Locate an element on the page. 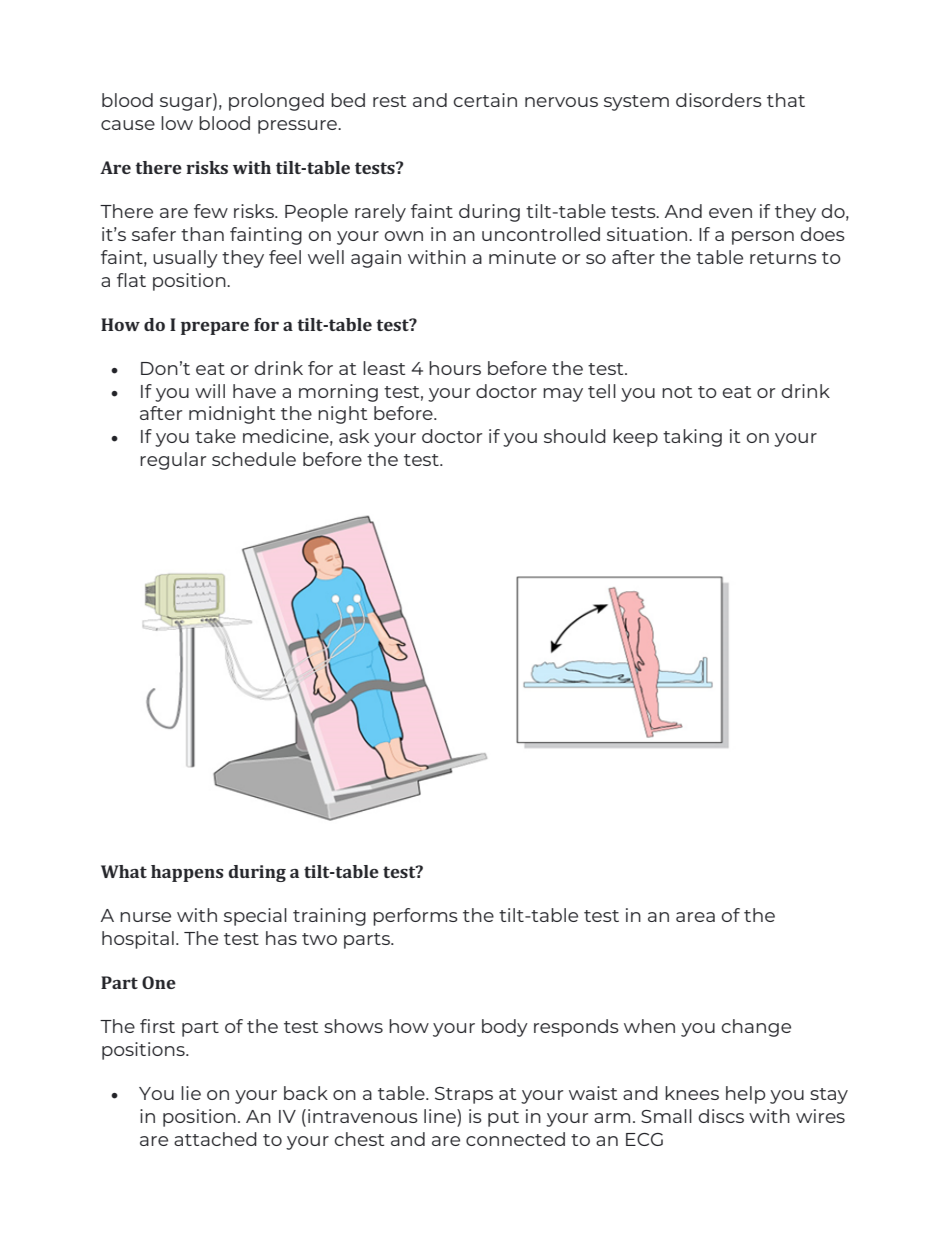  hours is located at coordinates (455, 368).
